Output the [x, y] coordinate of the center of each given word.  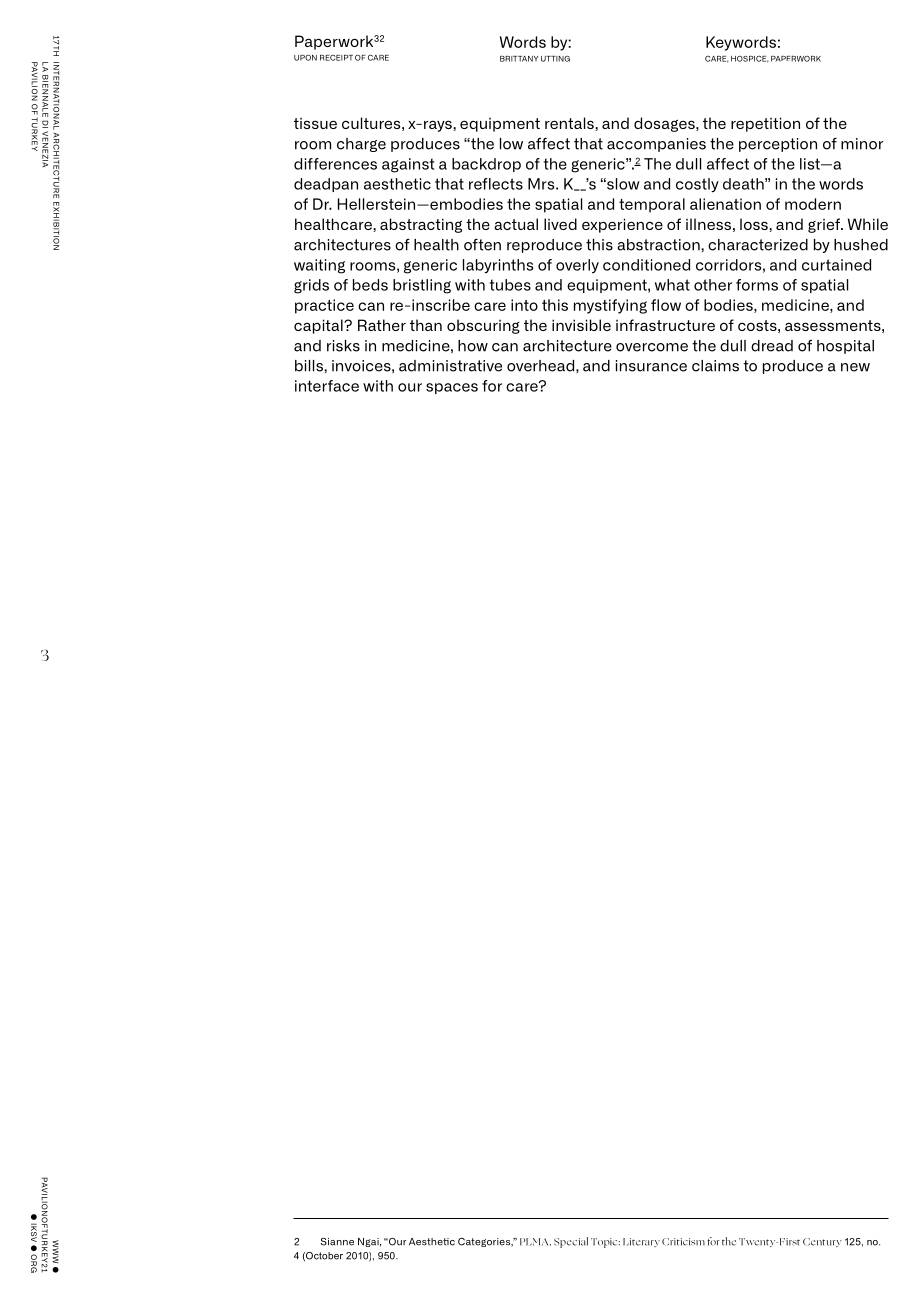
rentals [570, 124]
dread [772, 346]
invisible [581, 325]
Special [571, 1242]
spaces [452, 388]
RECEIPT [336, 58]
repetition [765, 124]
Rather [382, 325]
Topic [605, 1243]
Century [822, 1242]
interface [327, 386]
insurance [651, 366]
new [855, 367]
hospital [845, 347]
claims [715, 366]
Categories [485, 1242]
